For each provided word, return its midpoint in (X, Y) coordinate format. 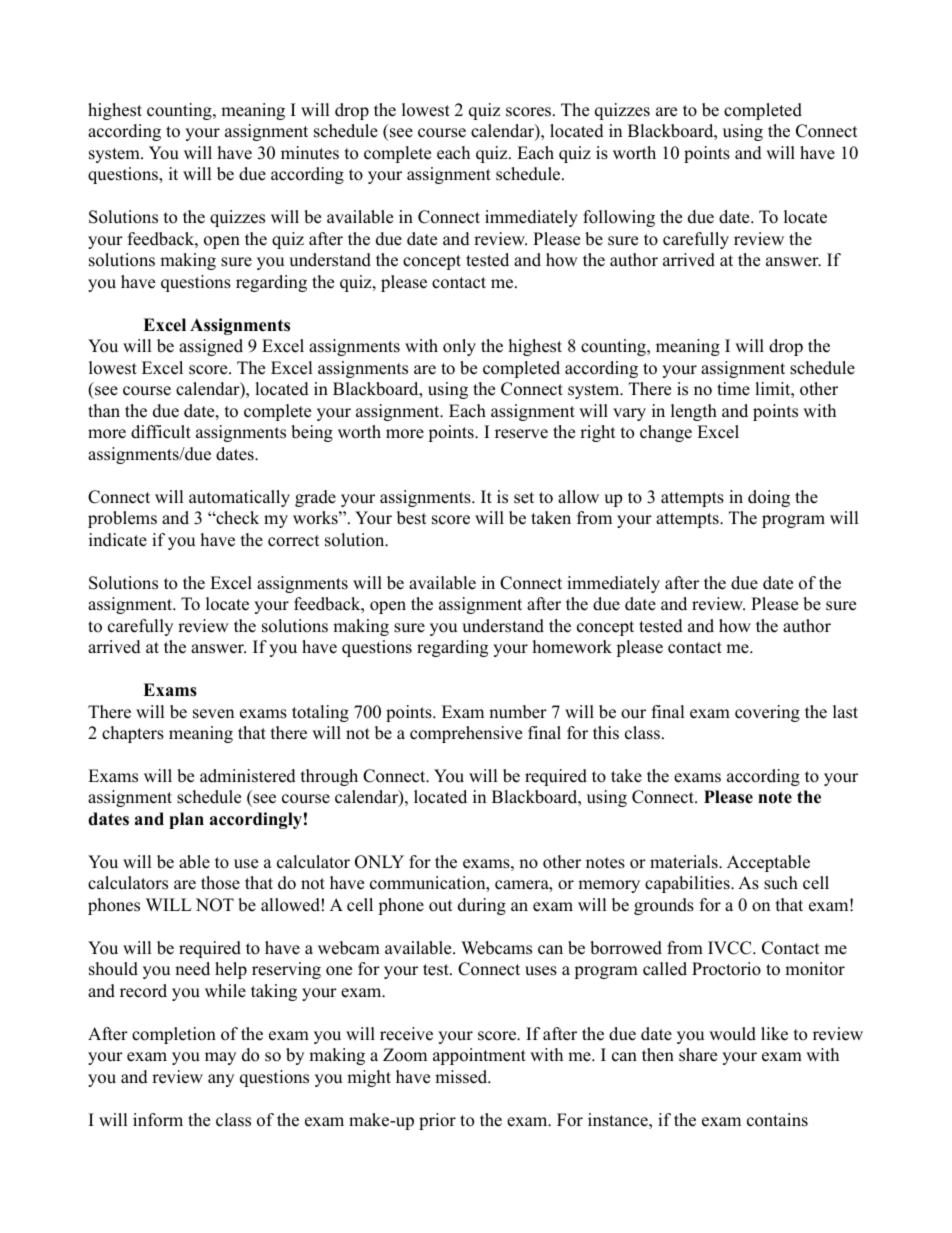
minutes (310, 153)
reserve (521, 434)
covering (767, 713)
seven (213, 714)
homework (572, 647)
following (619, 218)
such (781, 883)
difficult (161, 432)
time (733, 389)
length (694, 412)
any (221, 1080)
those (220, 883)
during (482, 906)
